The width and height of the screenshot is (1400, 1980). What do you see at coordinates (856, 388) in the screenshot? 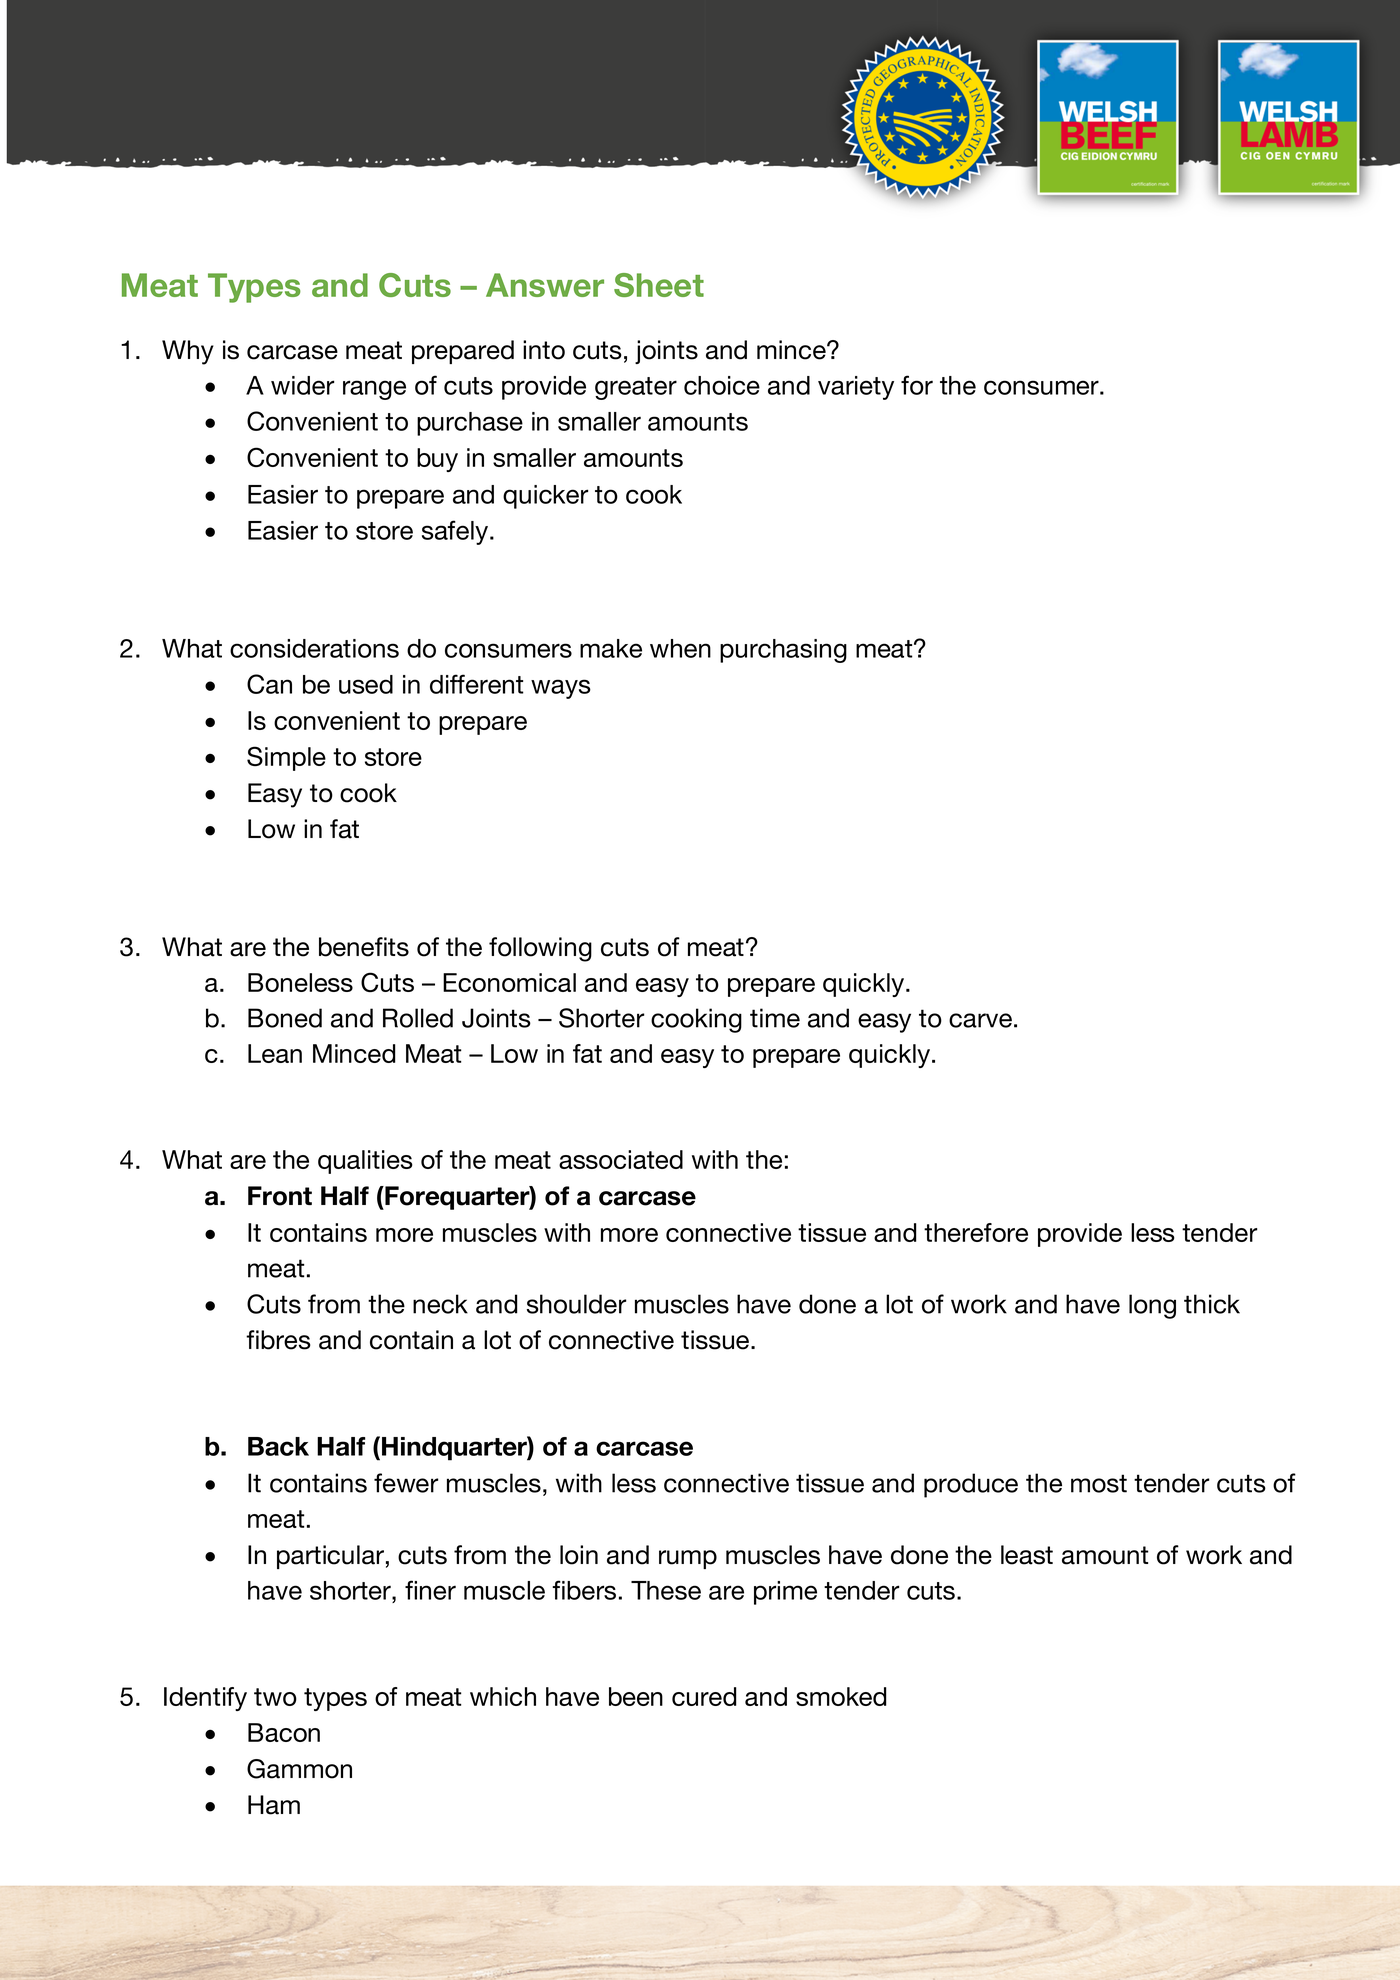
I see `variety` at bounding box center [856, 388].
